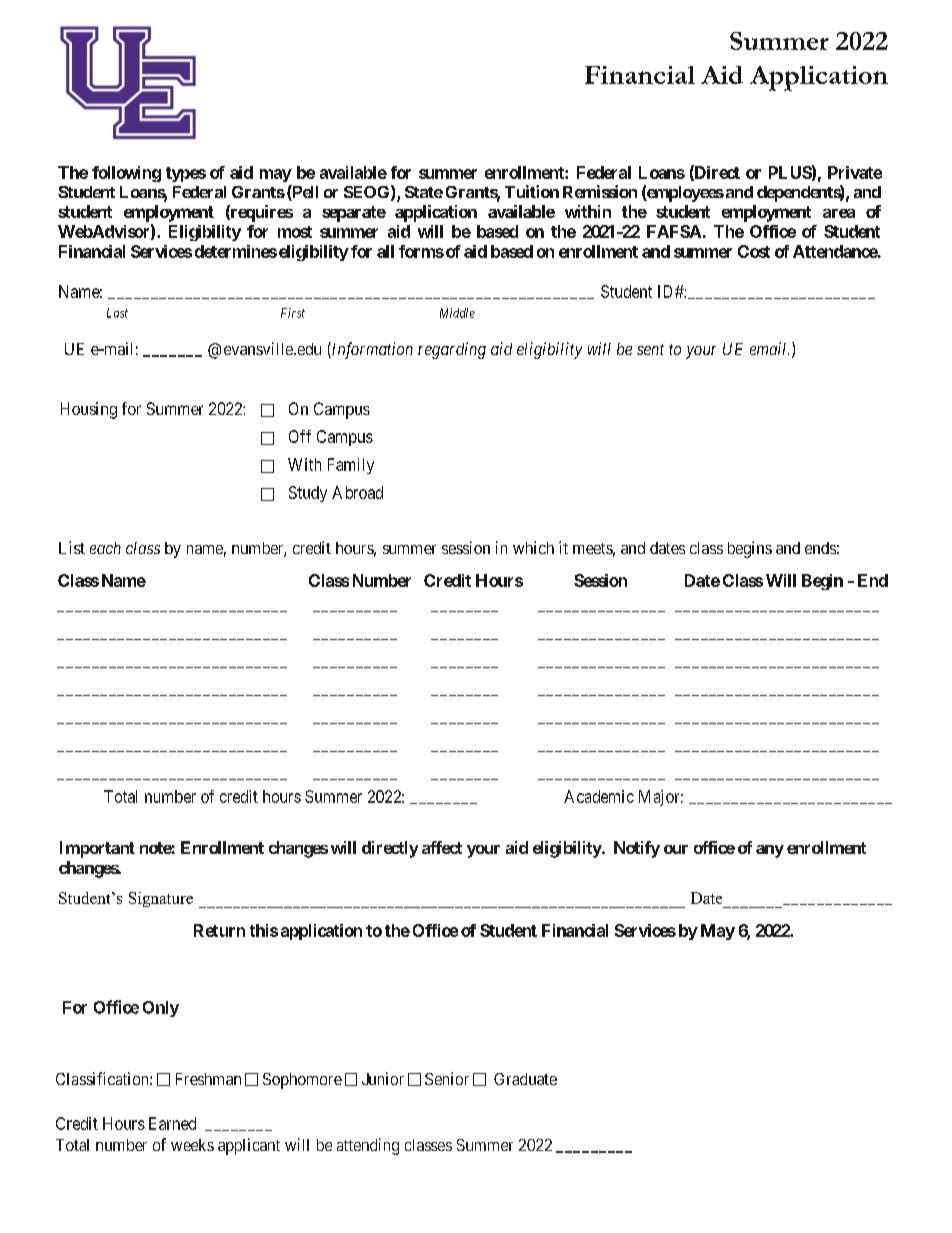 Image resolution: width=952 pixels, height=1233 pixels. Describe the element at coordinates (599, 796) in the screenshot. I see `Academic` at that location.
